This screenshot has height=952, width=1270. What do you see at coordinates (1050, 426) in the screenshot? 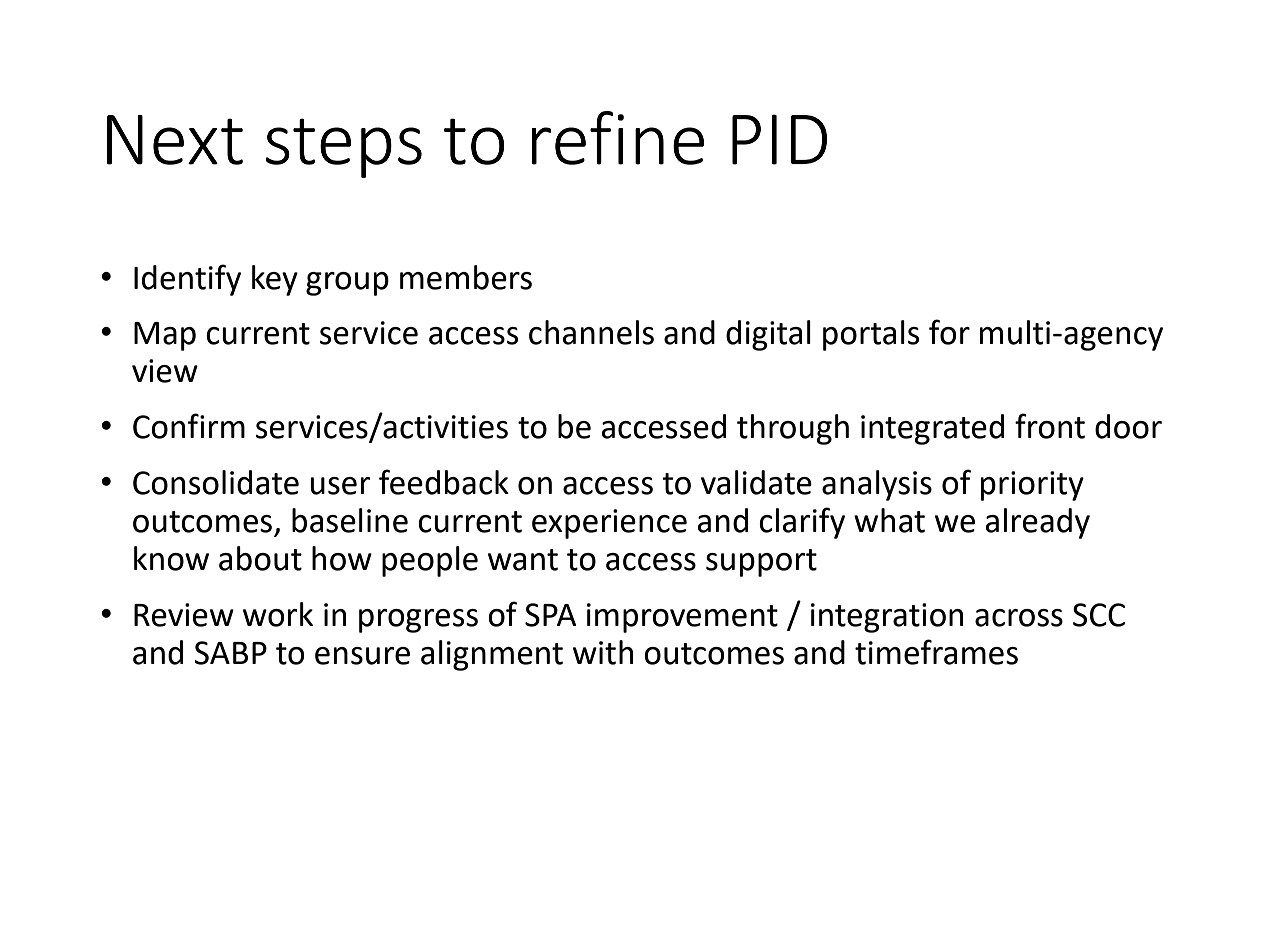
I see `front` at bounding box center [1050, 426].
